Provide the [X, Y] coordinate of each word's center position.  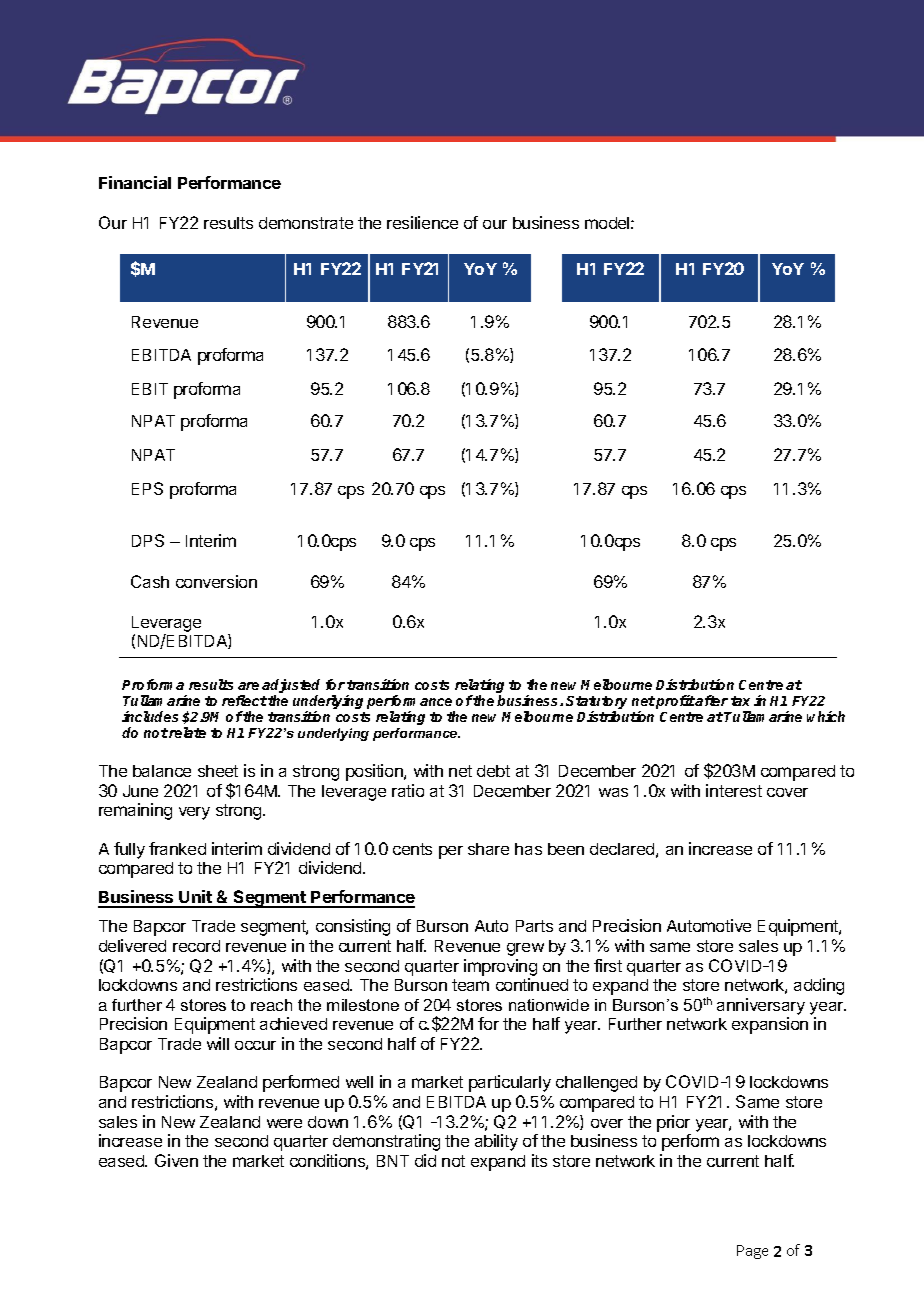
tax [740, 701]
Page [752, 1252]
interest [734, 790]
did [425, 1160]
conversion [216, 581]
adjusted [291, 687]
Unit [196, 898]
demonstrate [306, 223]
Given [176, 1160]
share [488, 849]
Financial [135, 182]
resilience [422, 222]
